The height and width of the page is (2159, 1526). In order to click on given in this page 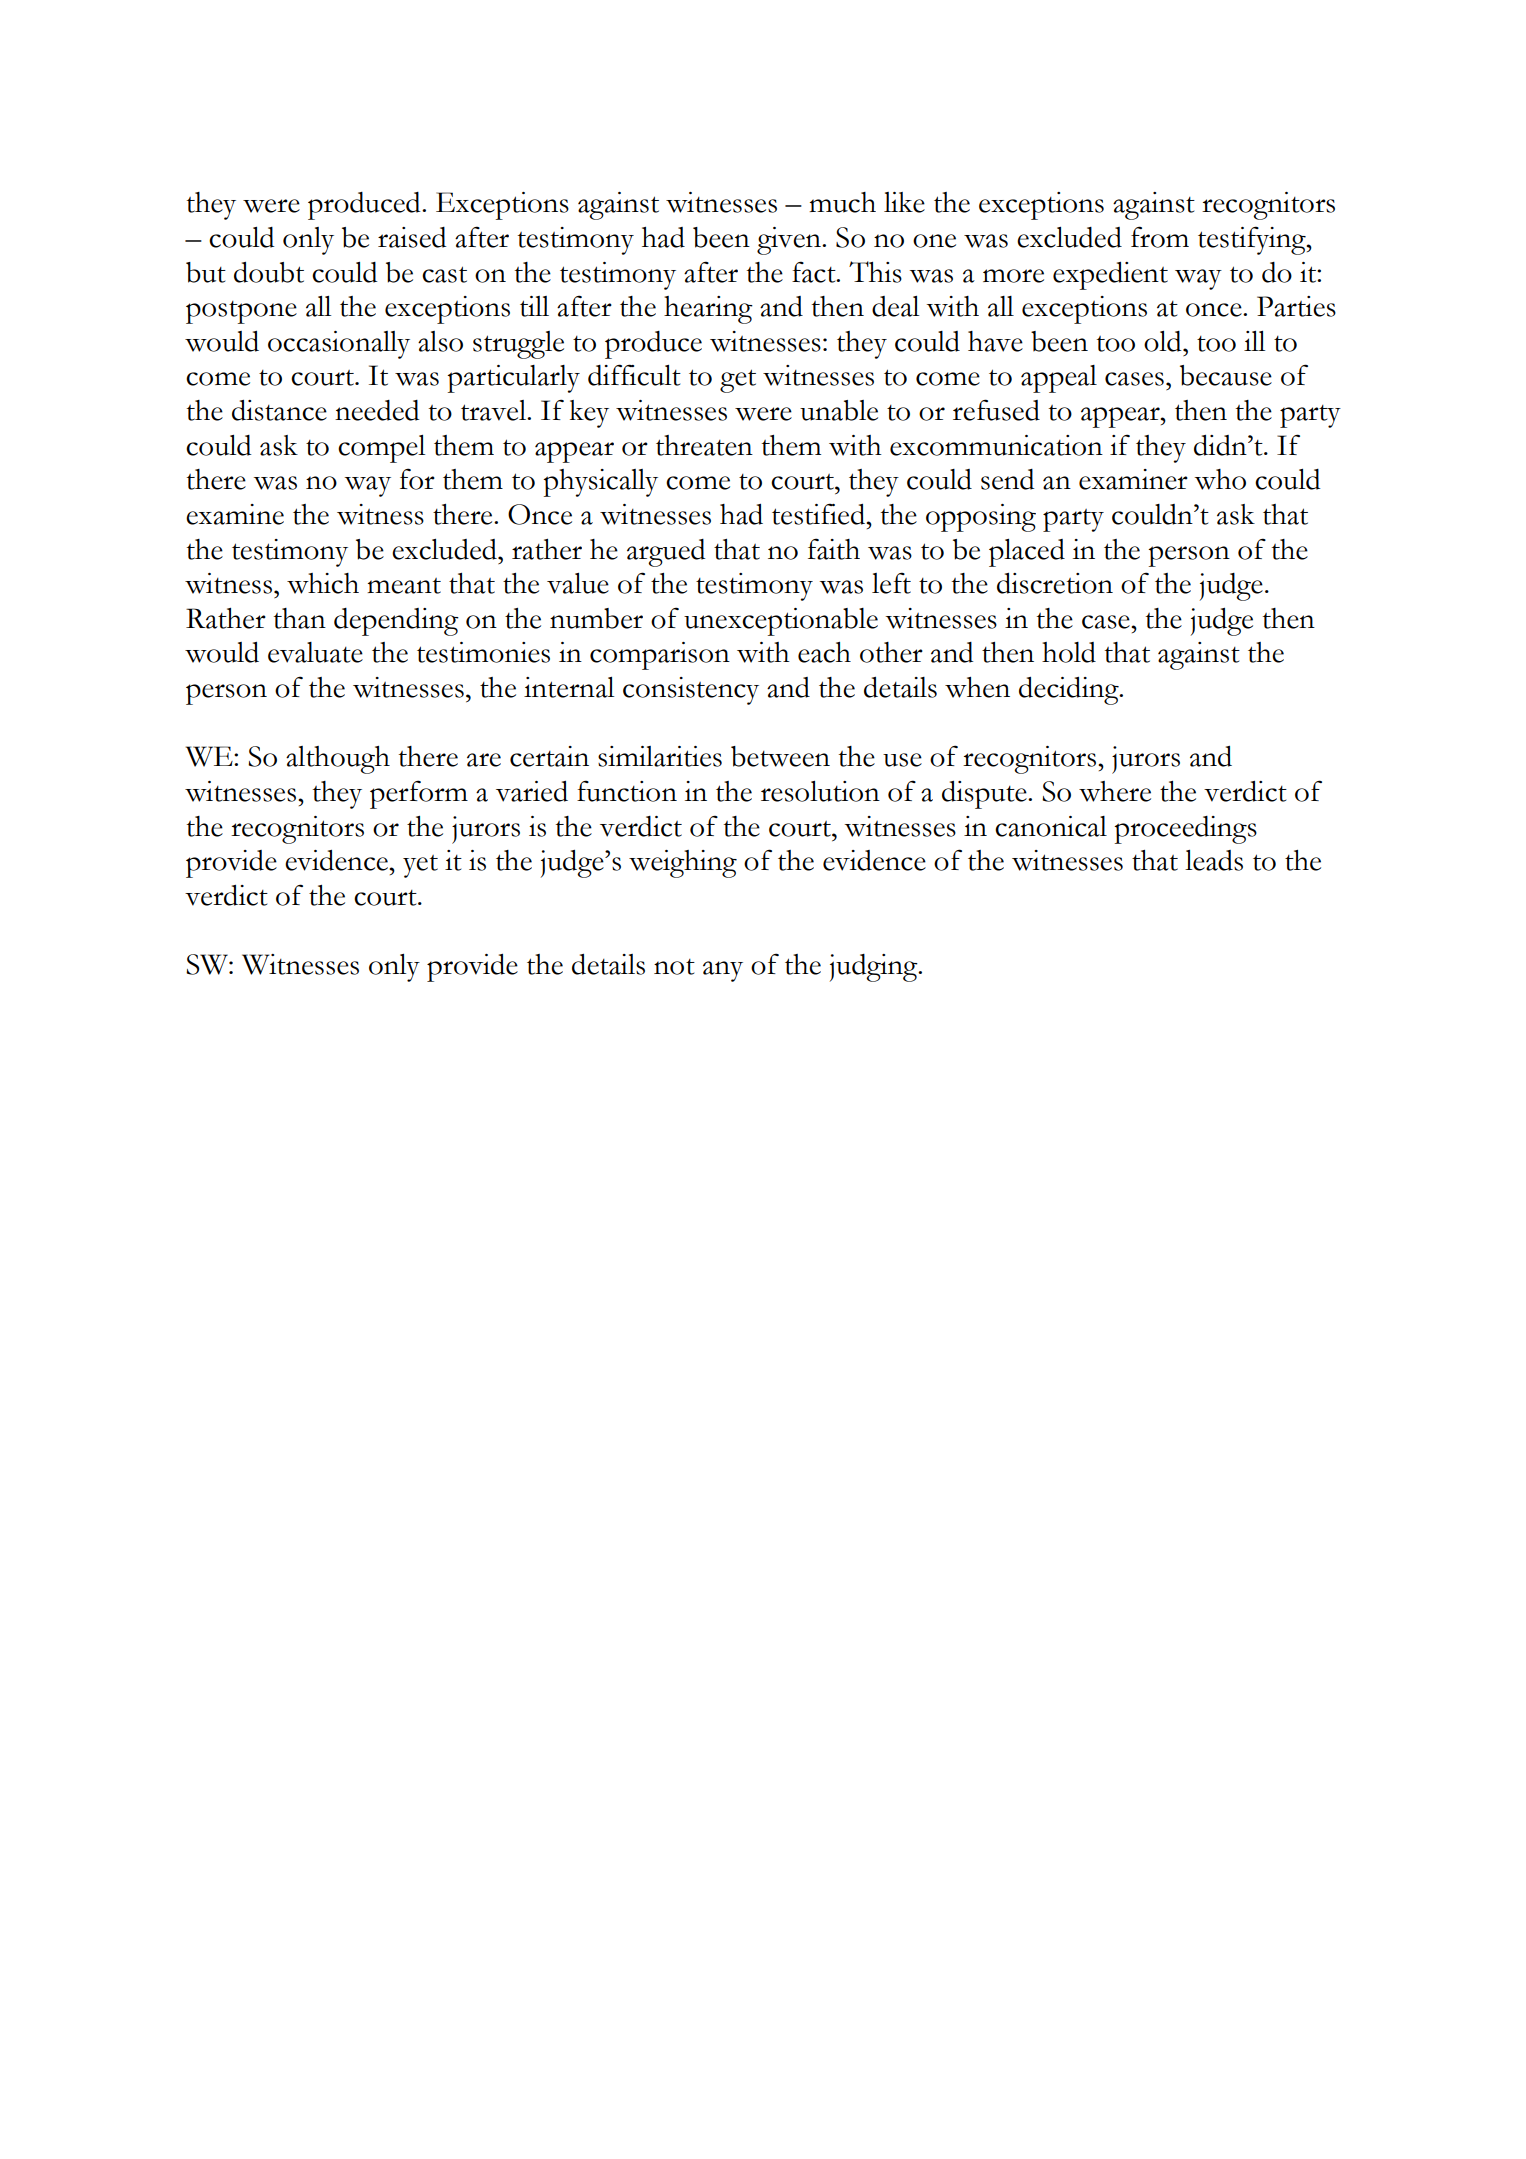, I will do `click(790, 241)`.
